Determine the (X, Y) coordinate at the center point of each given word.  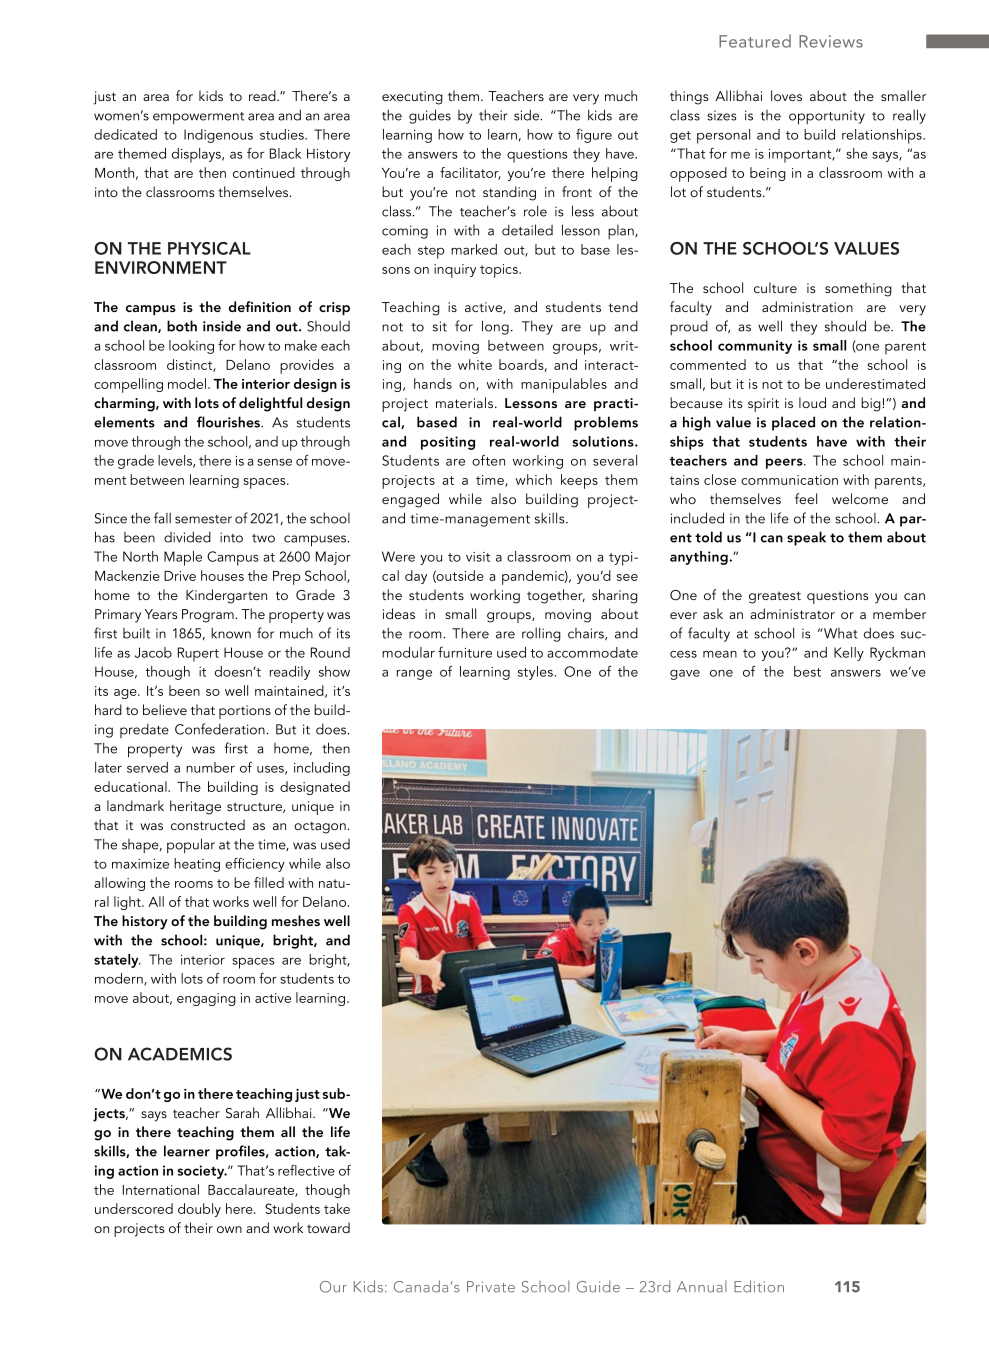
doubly (199, 1210)
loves (786, 95)
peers (785, 463)
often (488, 460)
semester (203, 519)
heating (197, 865)
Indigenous (218, 136)
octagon (321, 827)
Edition (759, 1286)
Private (491, 1287)
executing (412, 98)
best (807, 671)
